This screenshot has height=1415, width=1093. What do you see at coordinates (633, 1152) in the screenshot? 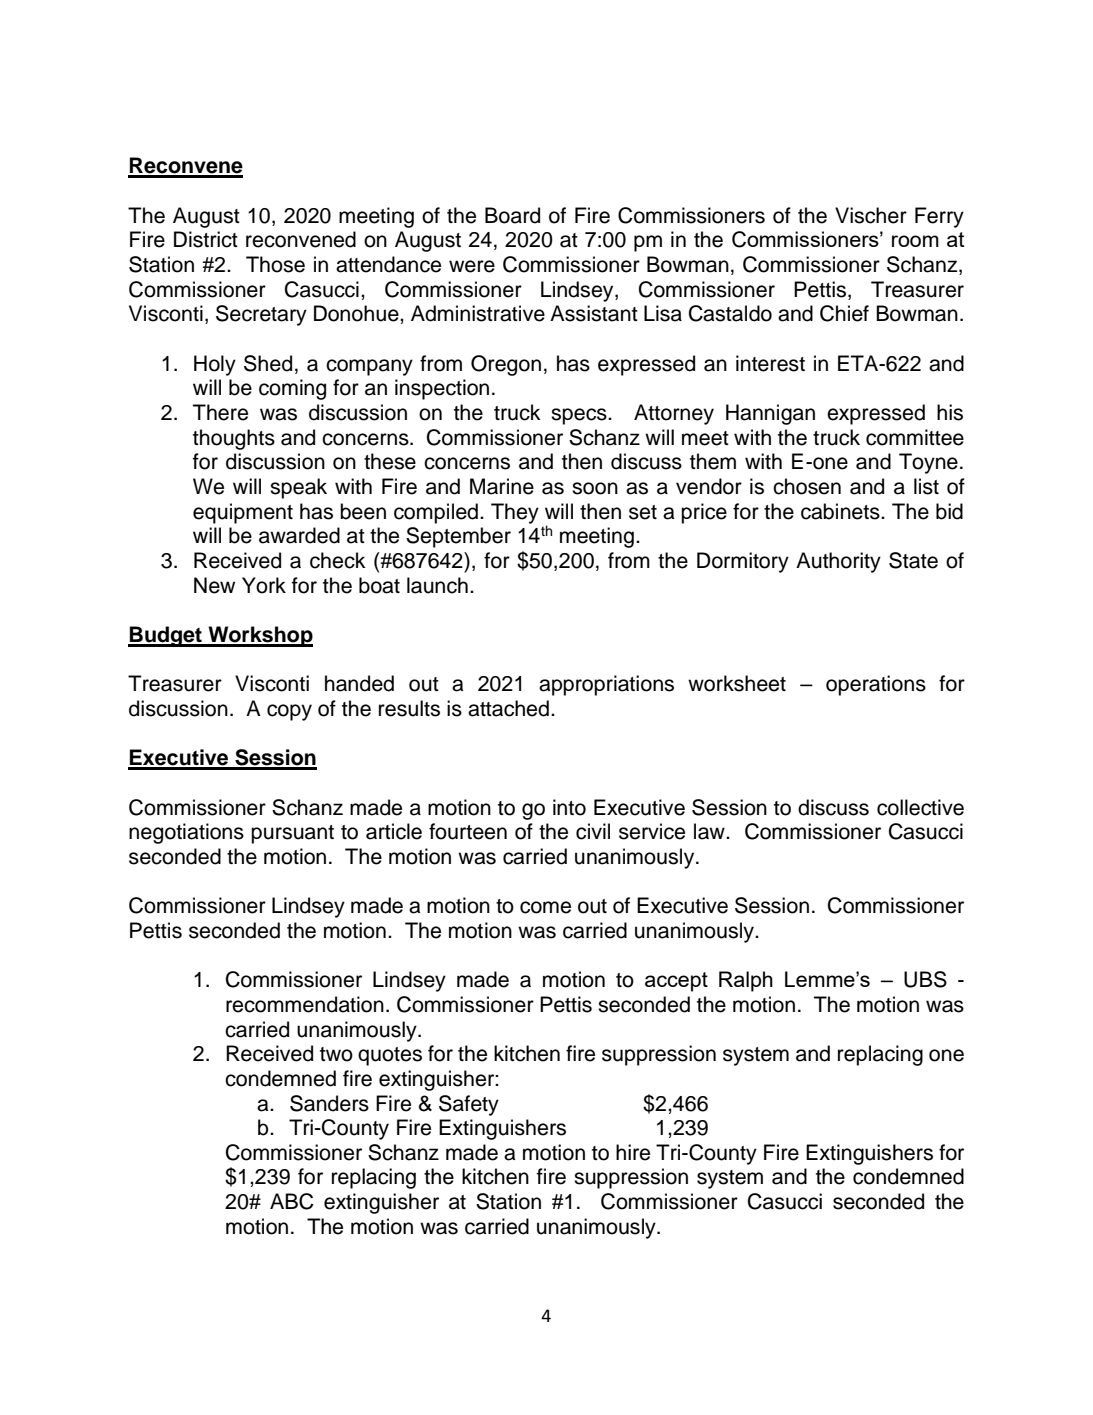
I see `hire` at bounding box center [633, 1152].
